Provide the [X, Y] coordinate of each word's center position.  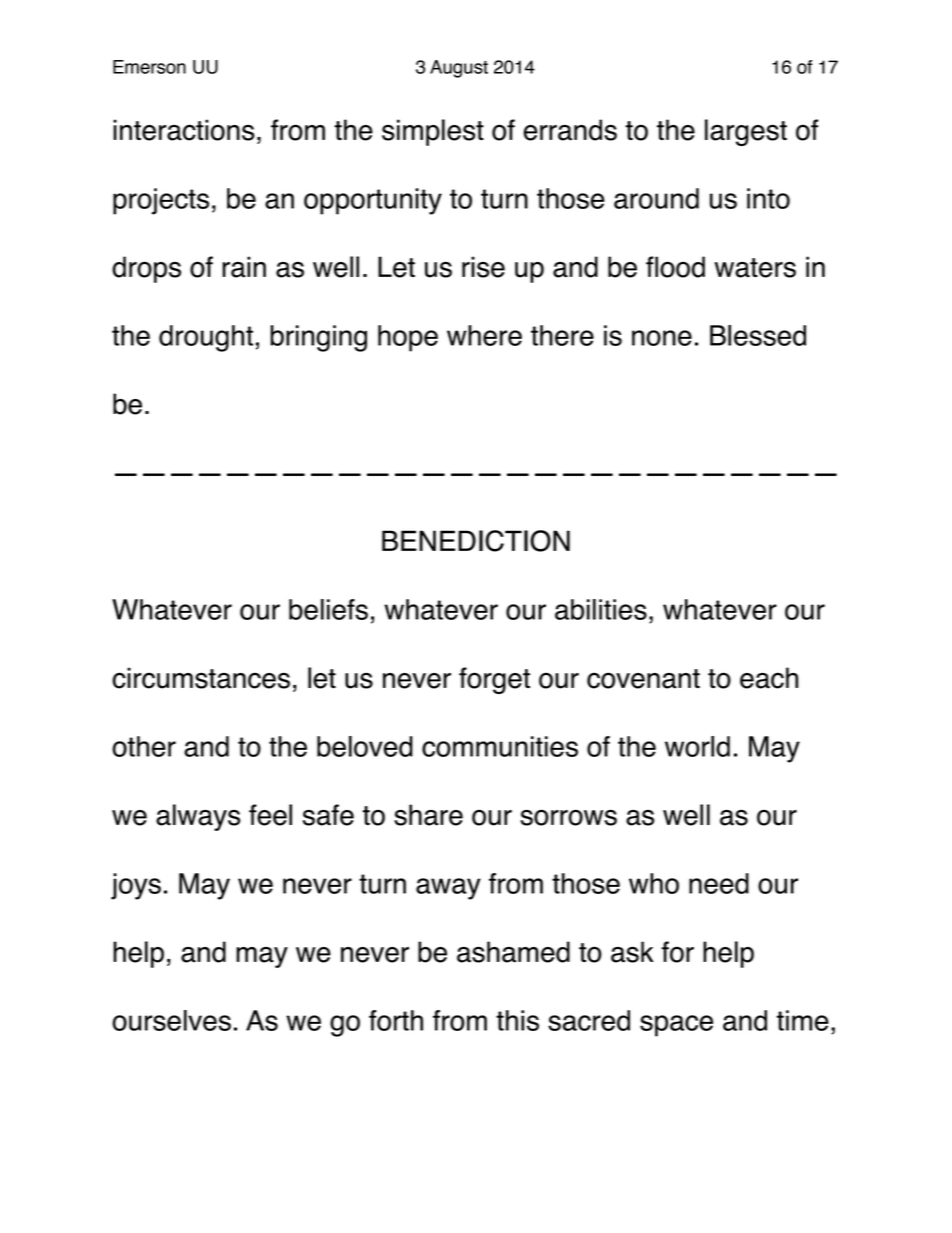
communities [500, 746]
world [697, 746]
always [198, 817]
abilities [601, 609]
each [769, 678]
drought [206, 338]
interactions [184, 130]
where [484, 335]
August [459, 69]
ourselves [171, 1020]
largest [746, 132]
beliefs [328, 609]
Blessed [758, 335]
